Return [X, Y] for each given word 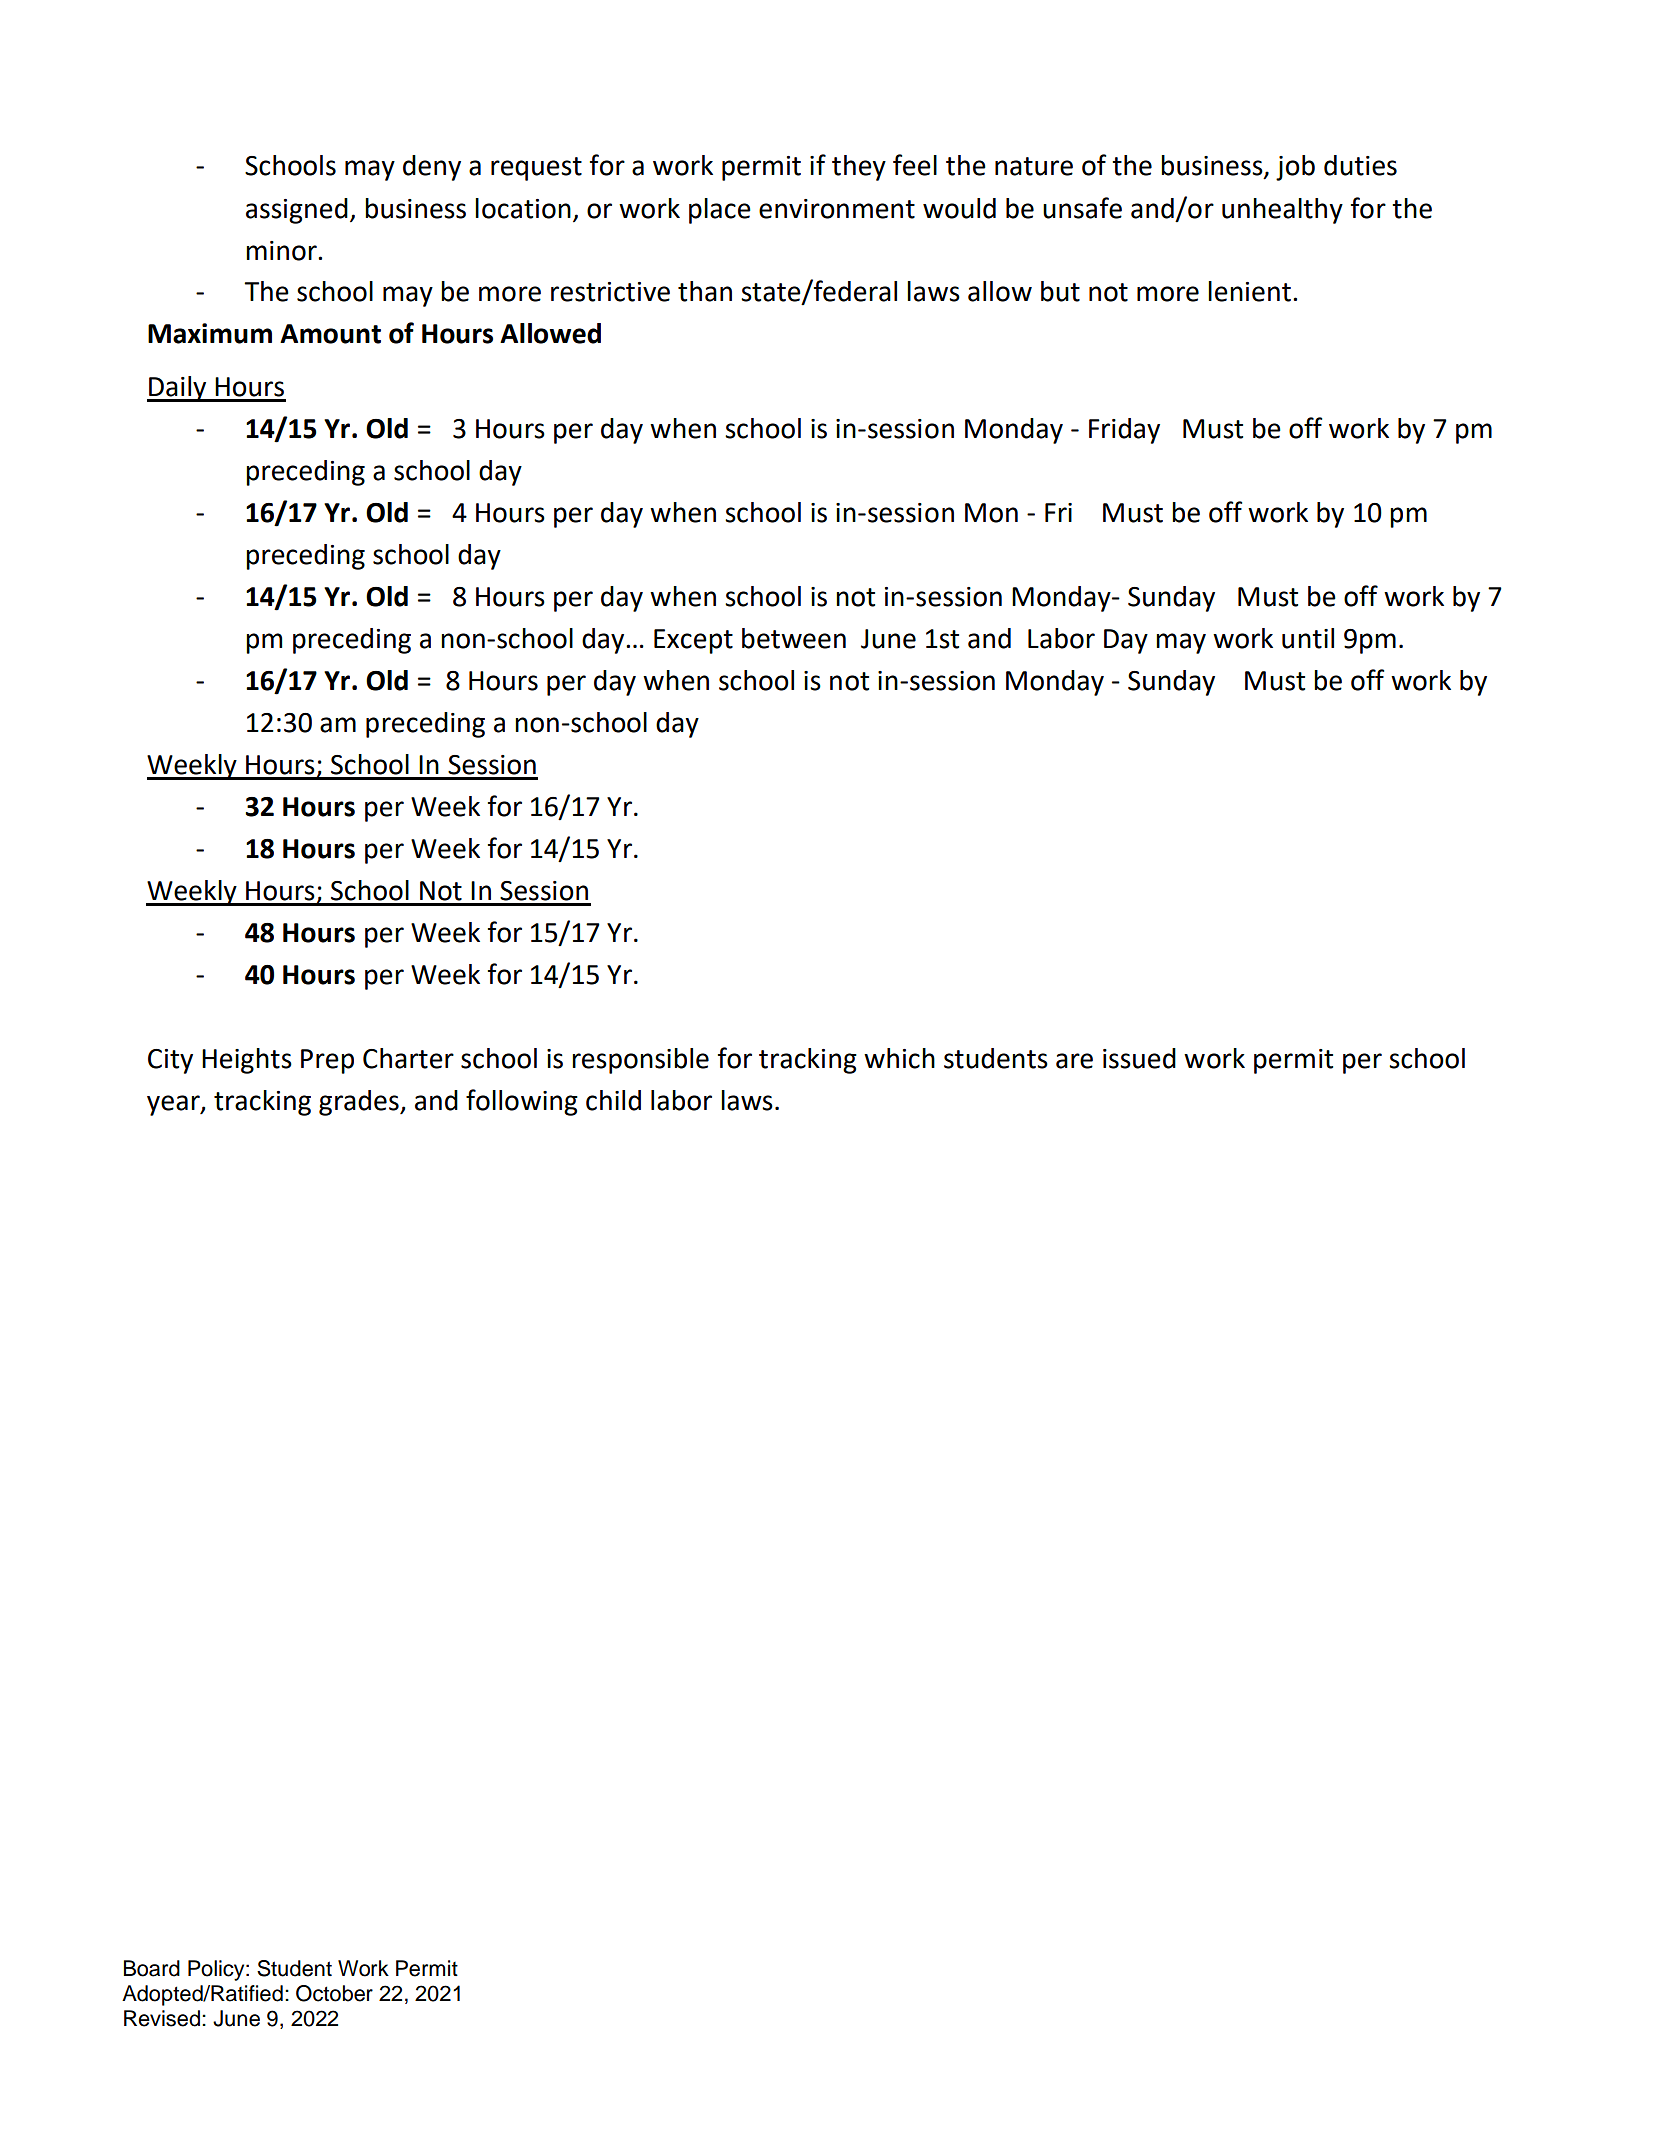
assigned [297, 211]
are [1074, 1061]
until [1308, 638]
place [720, 211]
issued [1139, 1058]
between [794, 638]
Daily [178, 389]
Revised [162, 2018]
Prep [327, 1061]
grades [360, 1103]
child [613, 1100]
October [334, 1993]
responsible [640, 1061]
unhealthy [1282, 211]
